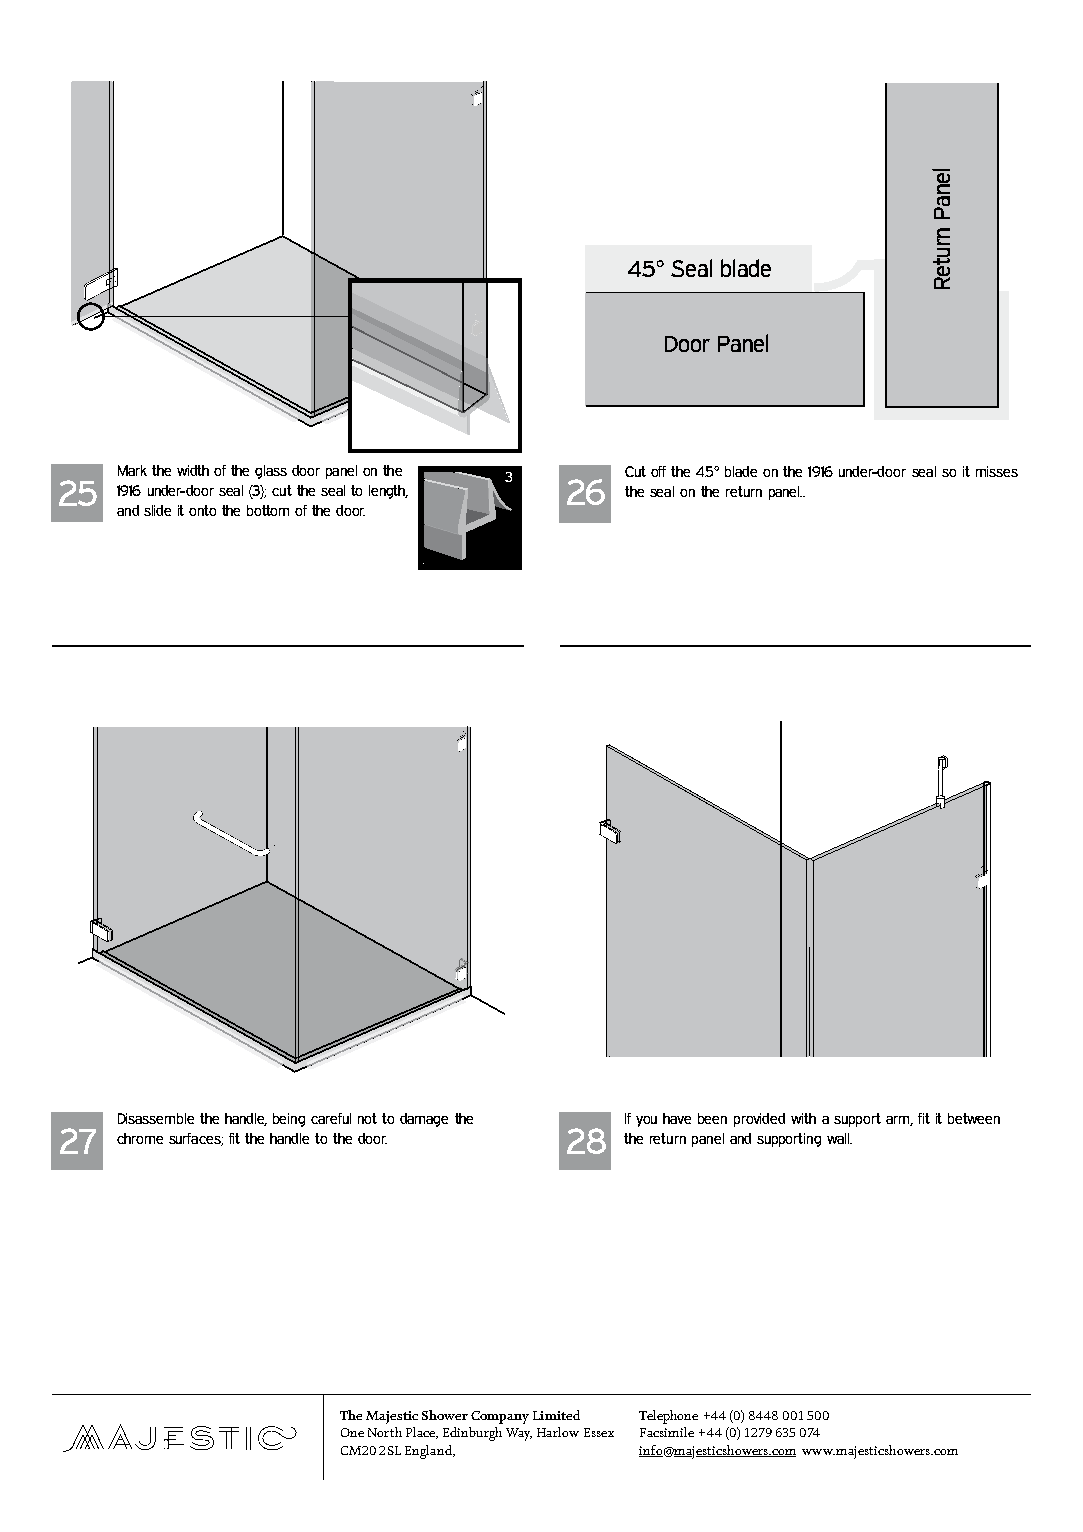 This screenshot has height=1532, width=1083. What do you see at coordinates (289, 1120) in the screenshot?
I see `being` at bounding box center [289, 1120].
